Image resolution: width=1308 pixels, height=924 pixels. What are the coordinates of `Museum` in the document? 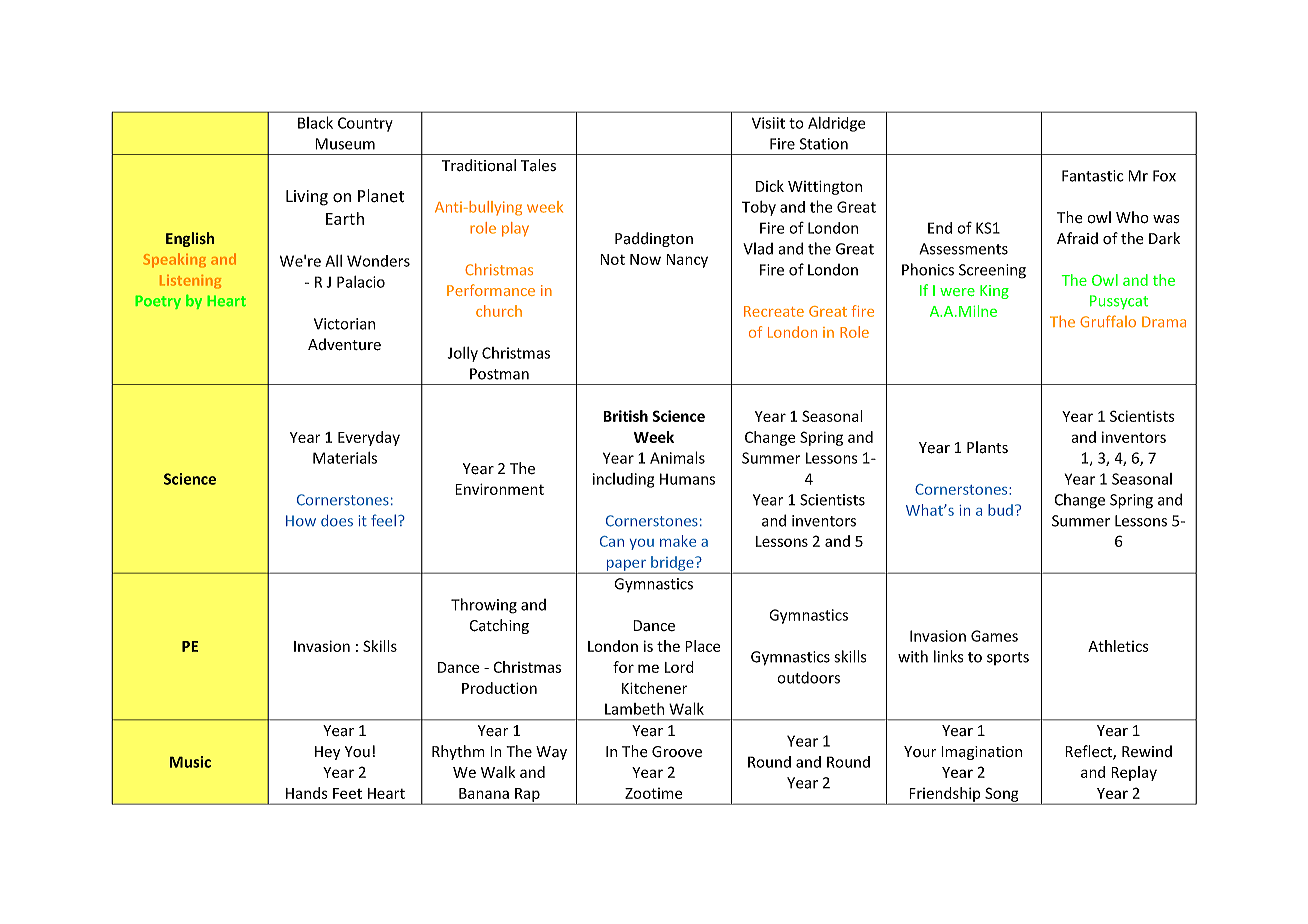 It's located at (345, 144).
